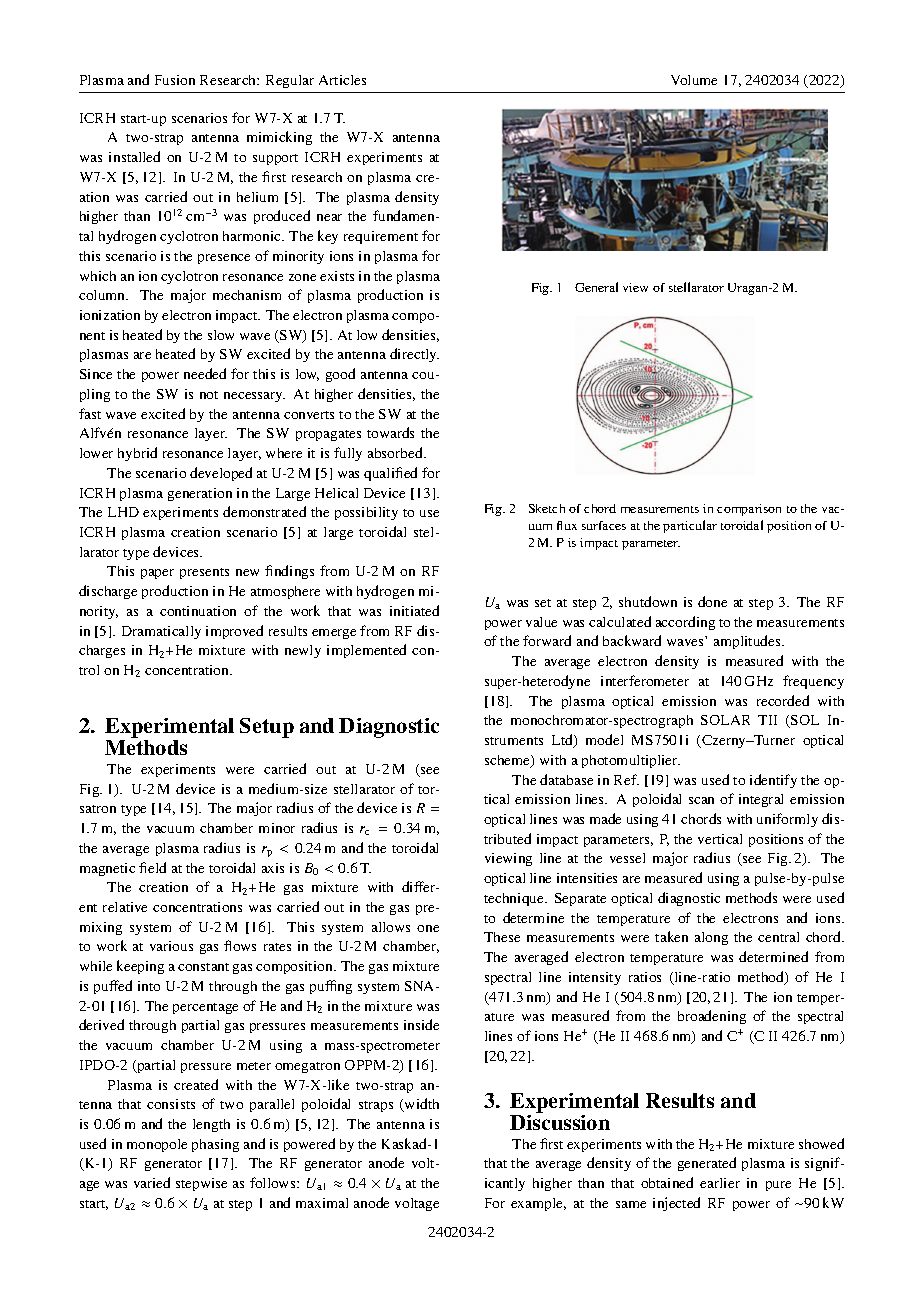  I want to click on comparison, so click(749, 510).
